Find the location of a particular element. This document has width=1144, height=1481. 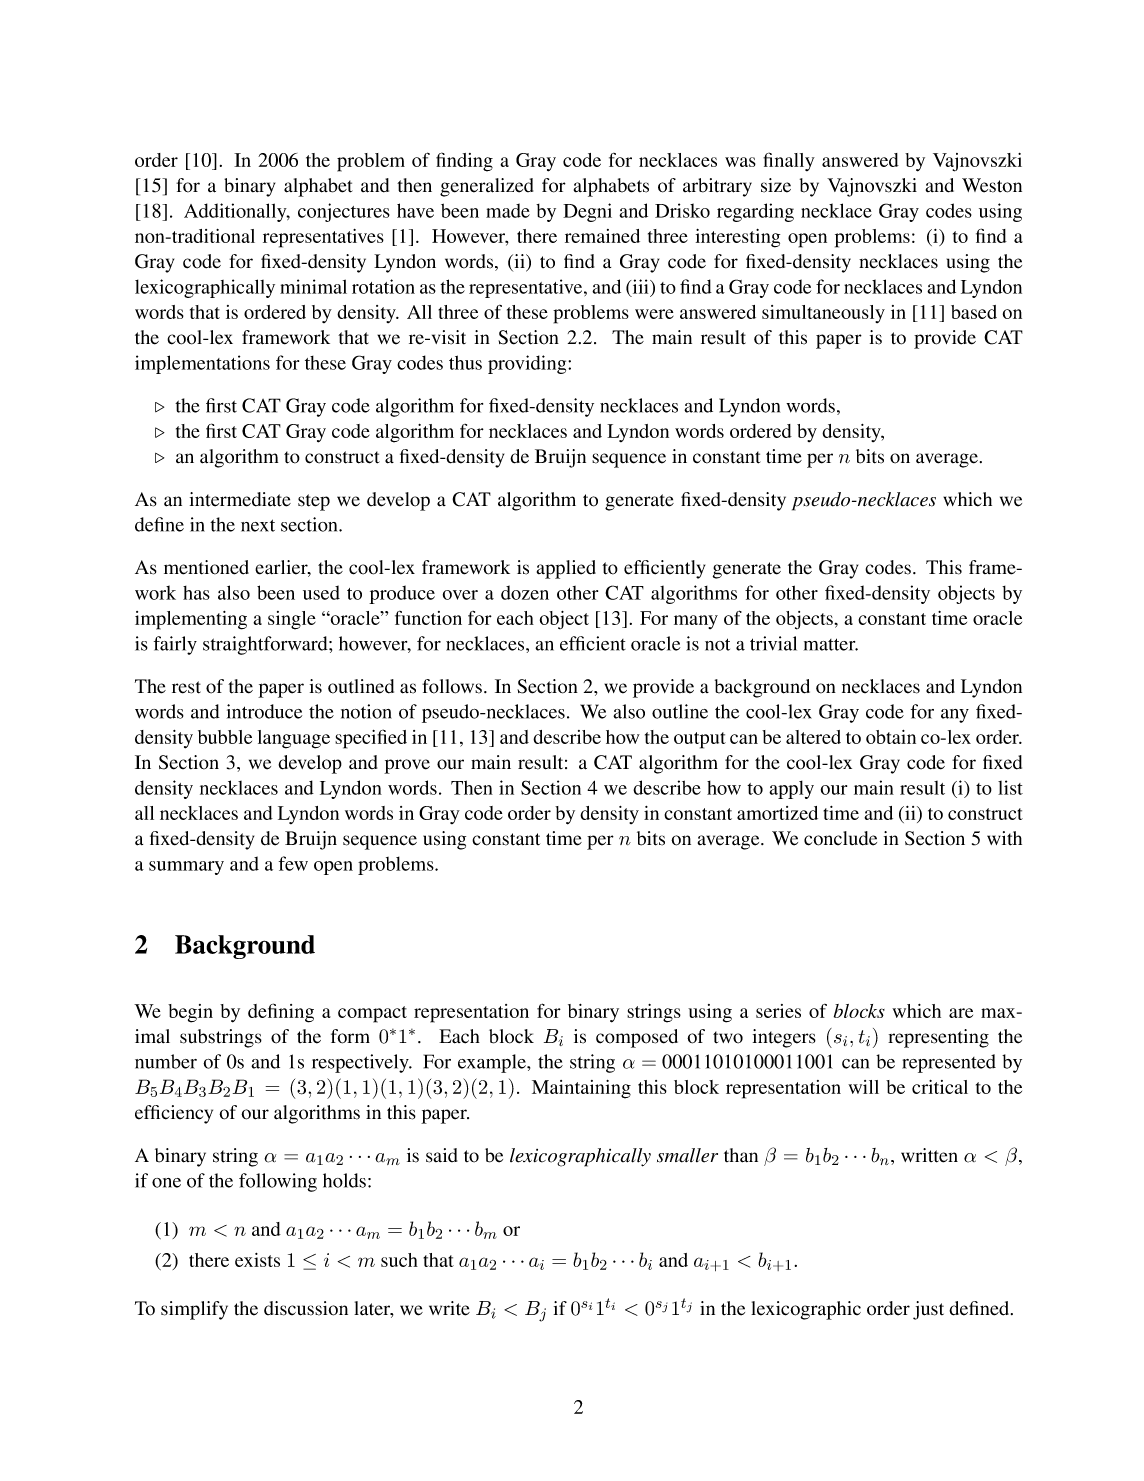

just is located at coordinates (928, 1310).
